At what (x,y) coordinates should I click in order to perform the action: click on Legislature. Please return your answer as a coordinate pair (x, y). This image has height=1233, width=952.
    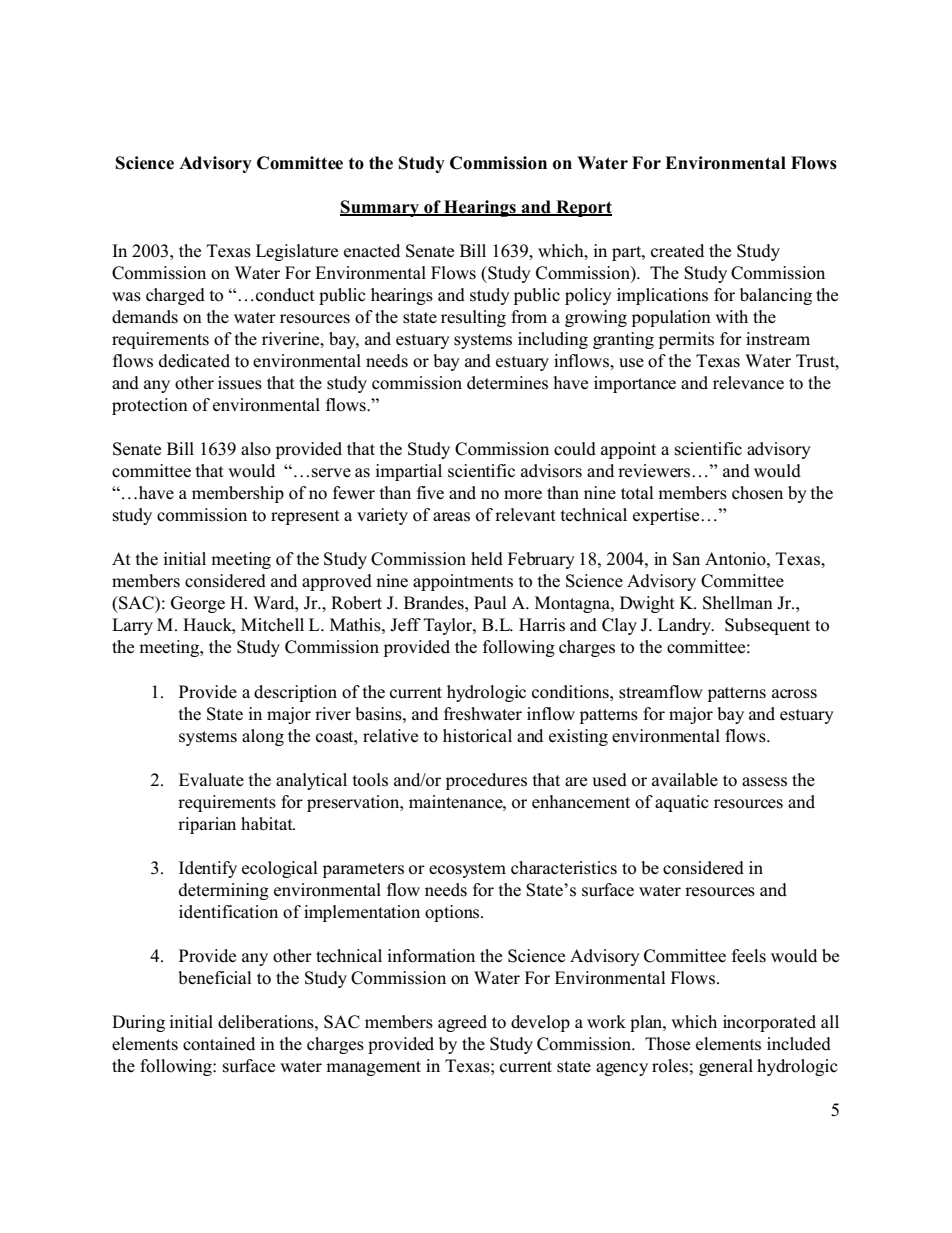
    Looking at the image, I should click on (297, 252).
